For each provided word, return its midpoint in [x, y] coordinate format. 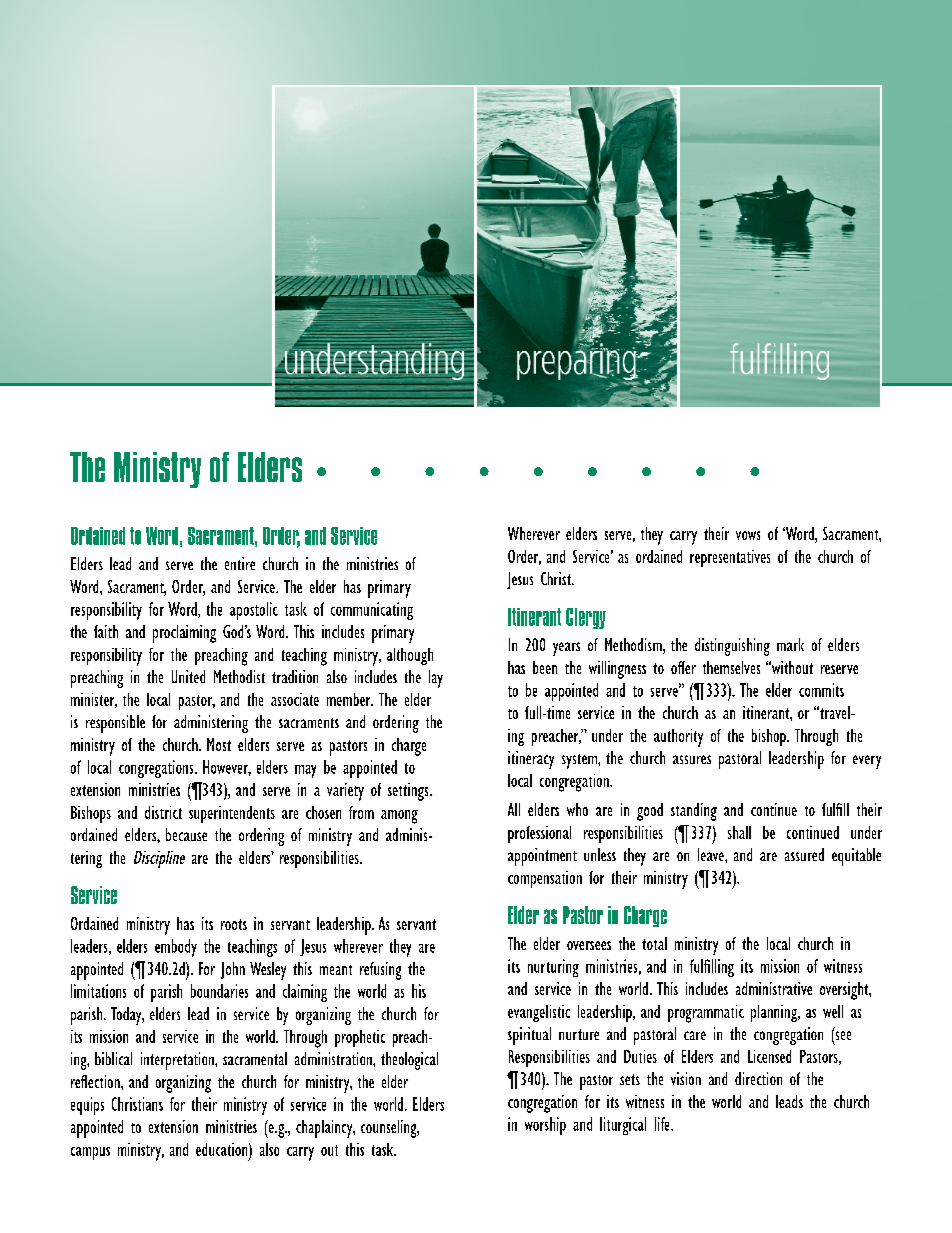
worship [545, 1126]
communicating [372, 611]
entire [240, 563]
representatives [730, 558]
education [223, 1149]
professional [539, 834]
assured [804, 854]
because [186, 834]
